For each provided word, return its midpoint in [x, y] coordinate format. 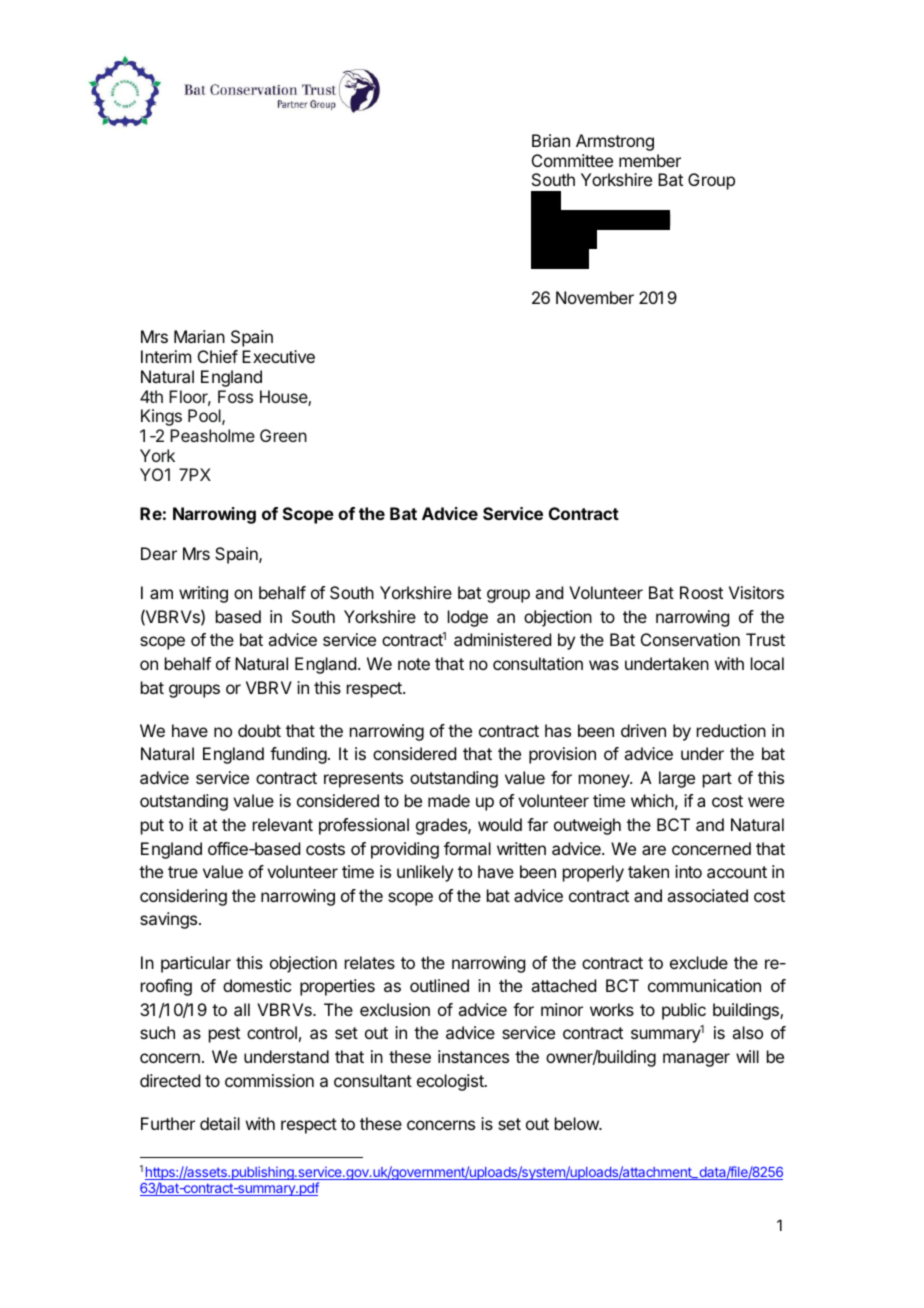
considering [183, 897]
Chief [218, 356]
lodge [468, 618]
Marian [199, 336]
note [414, 664]
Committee [572, 160]
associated [707, 895]
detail [220, 1123]
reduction [731, 730]
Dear [159, 553]
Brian [551, 140]
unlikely [425, 873]
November [595, 297]
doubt [259, 730]
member [650, 160]
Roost [701, 592]
